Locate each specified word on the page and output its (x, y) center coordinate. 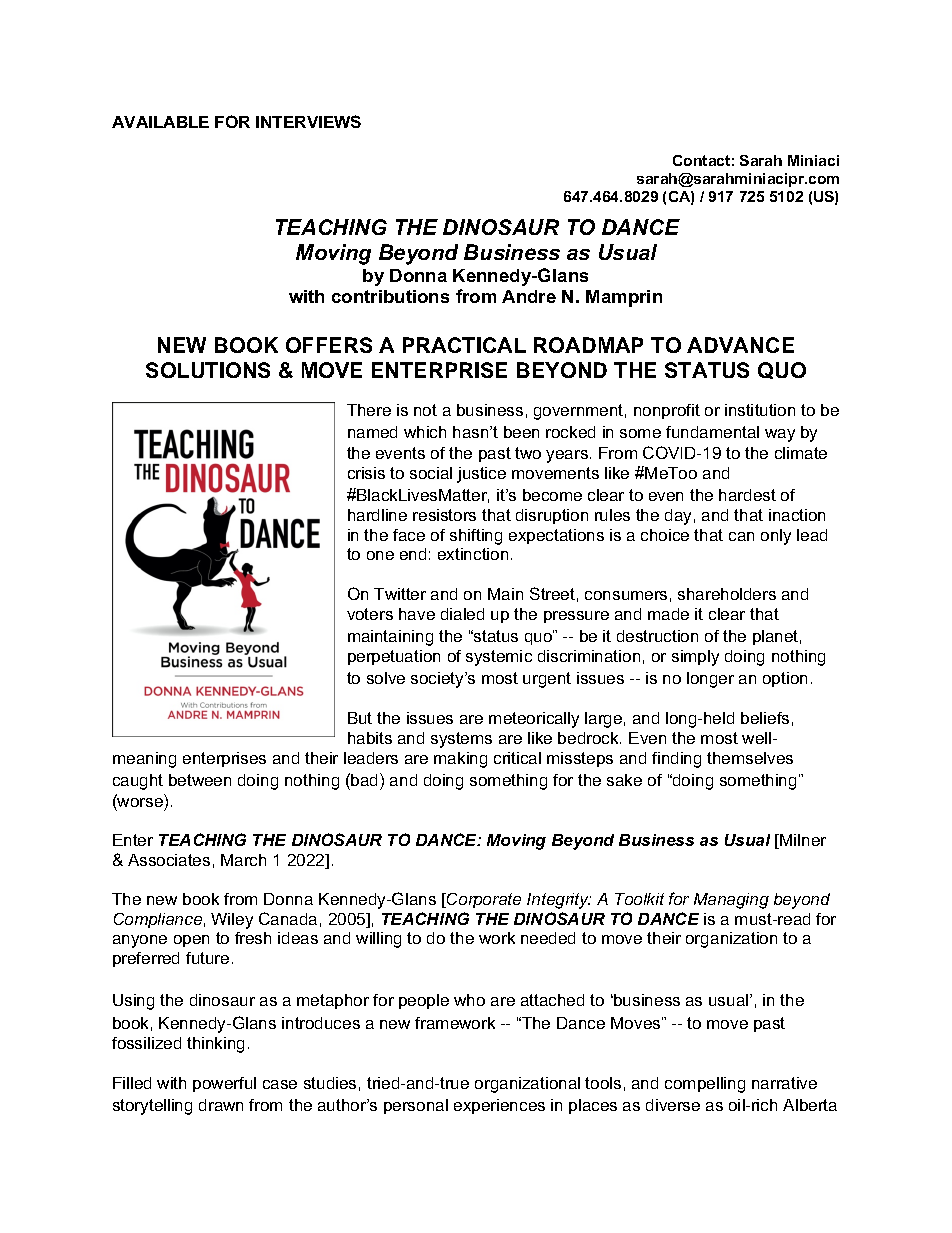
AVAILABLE (160, 122)
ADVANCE (740, 345)
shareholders (727, 594)
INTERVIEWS (308, 121)
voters (370, 614)
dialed (462, 614)
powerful (224, 1084)
